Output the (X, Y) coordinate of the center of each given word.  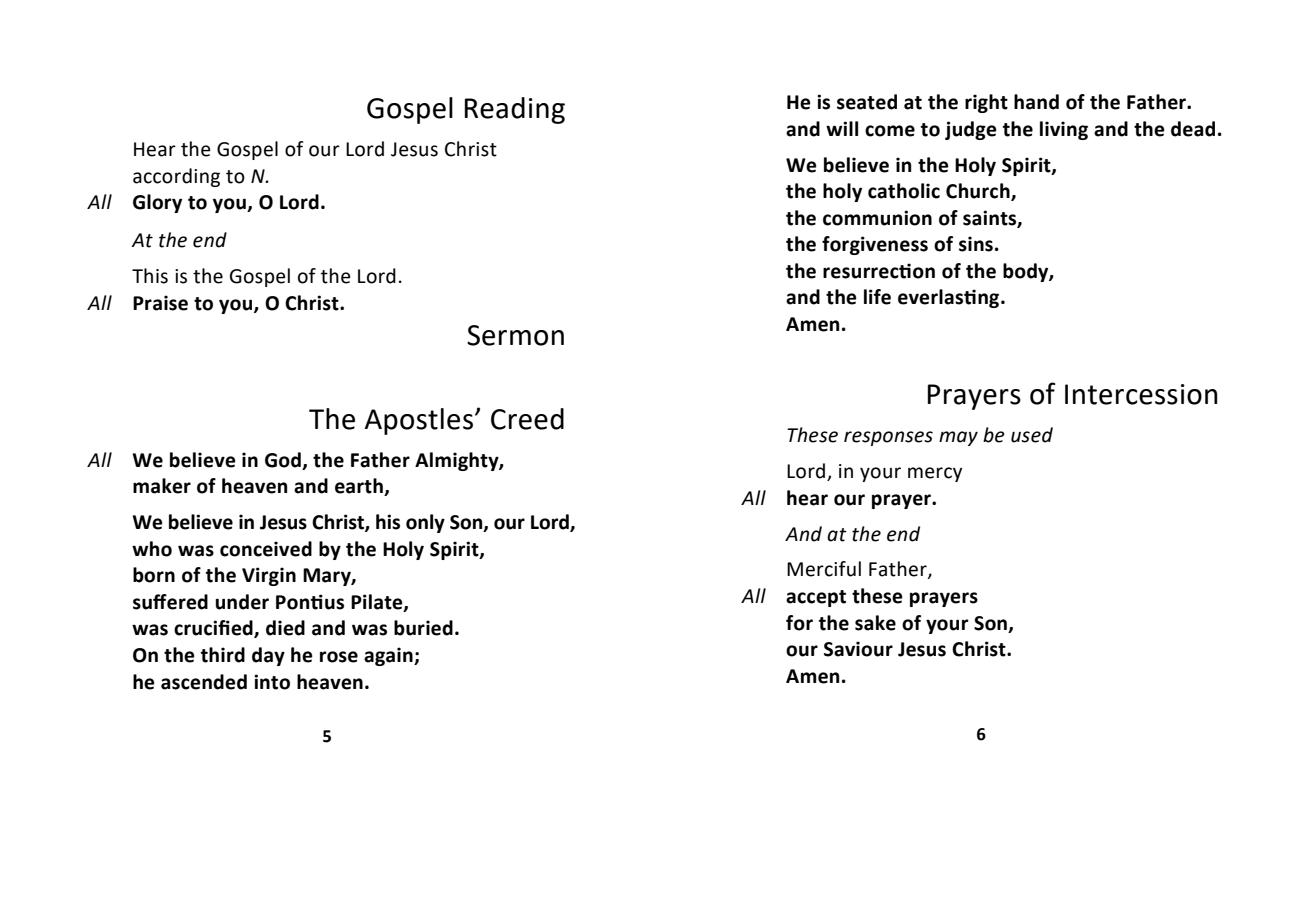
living (1064, 130)
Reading (515, 110)
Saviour (858, 649)
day (268, 656)
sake (875, 623)
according (176, 177)
